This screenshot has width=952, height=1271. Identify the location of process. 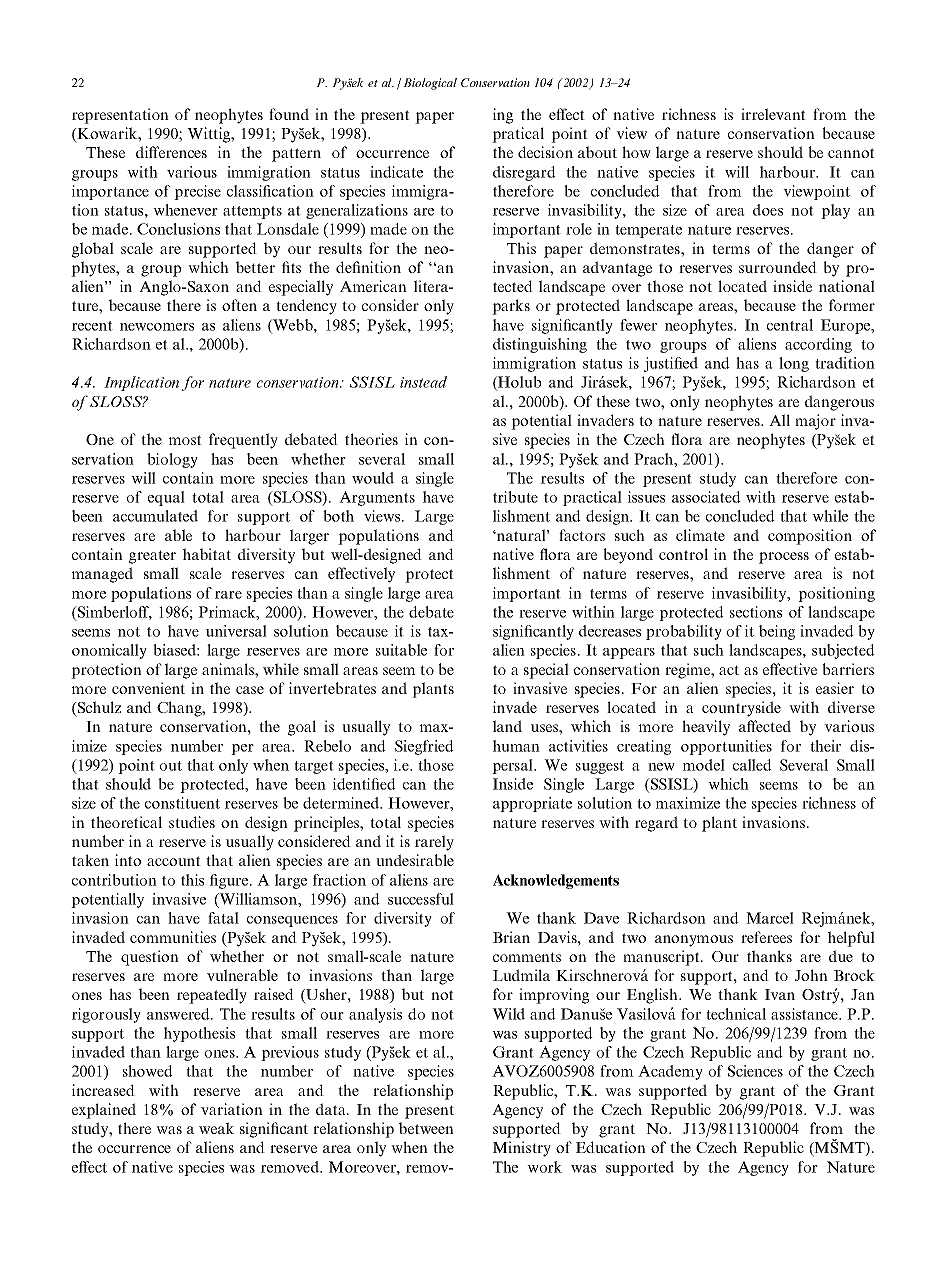
(784, 558).
